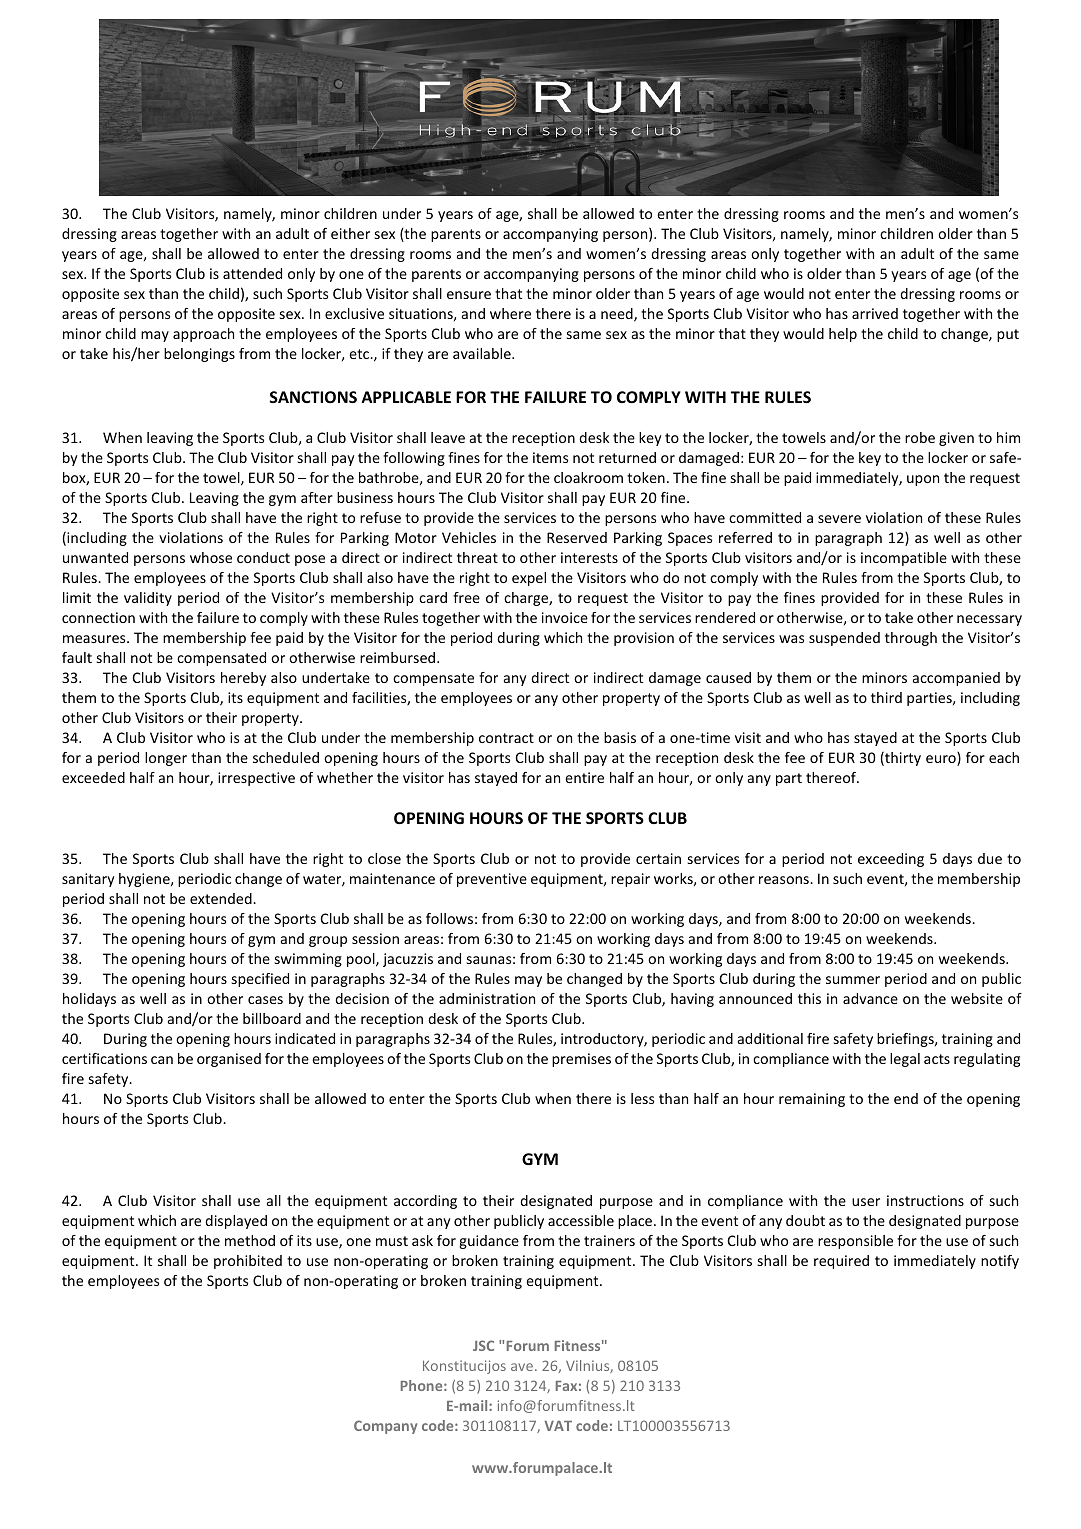  What do you see at coordinates (510, 313) in the document?
I see `where` at bounding box center [510, 313].
